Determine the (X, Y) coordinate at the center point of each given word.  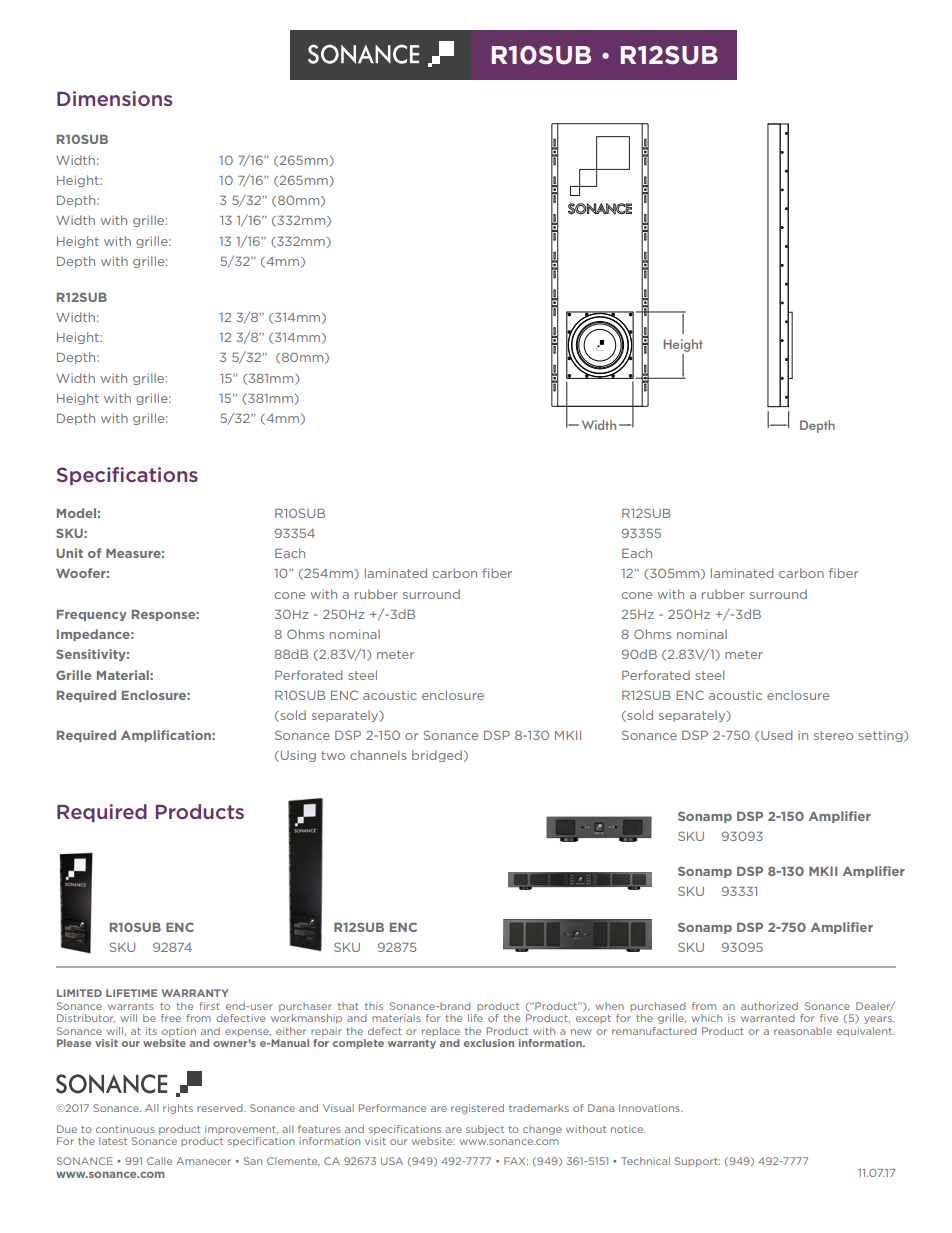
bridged (437, 756)
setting (881, 736)
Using (298, 756)
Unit (69, 553)
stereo (833, 735)
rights (178, 1109)
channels (378, 755)
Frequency (92, 615)
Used (777, 735)
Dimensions (114, 98)
